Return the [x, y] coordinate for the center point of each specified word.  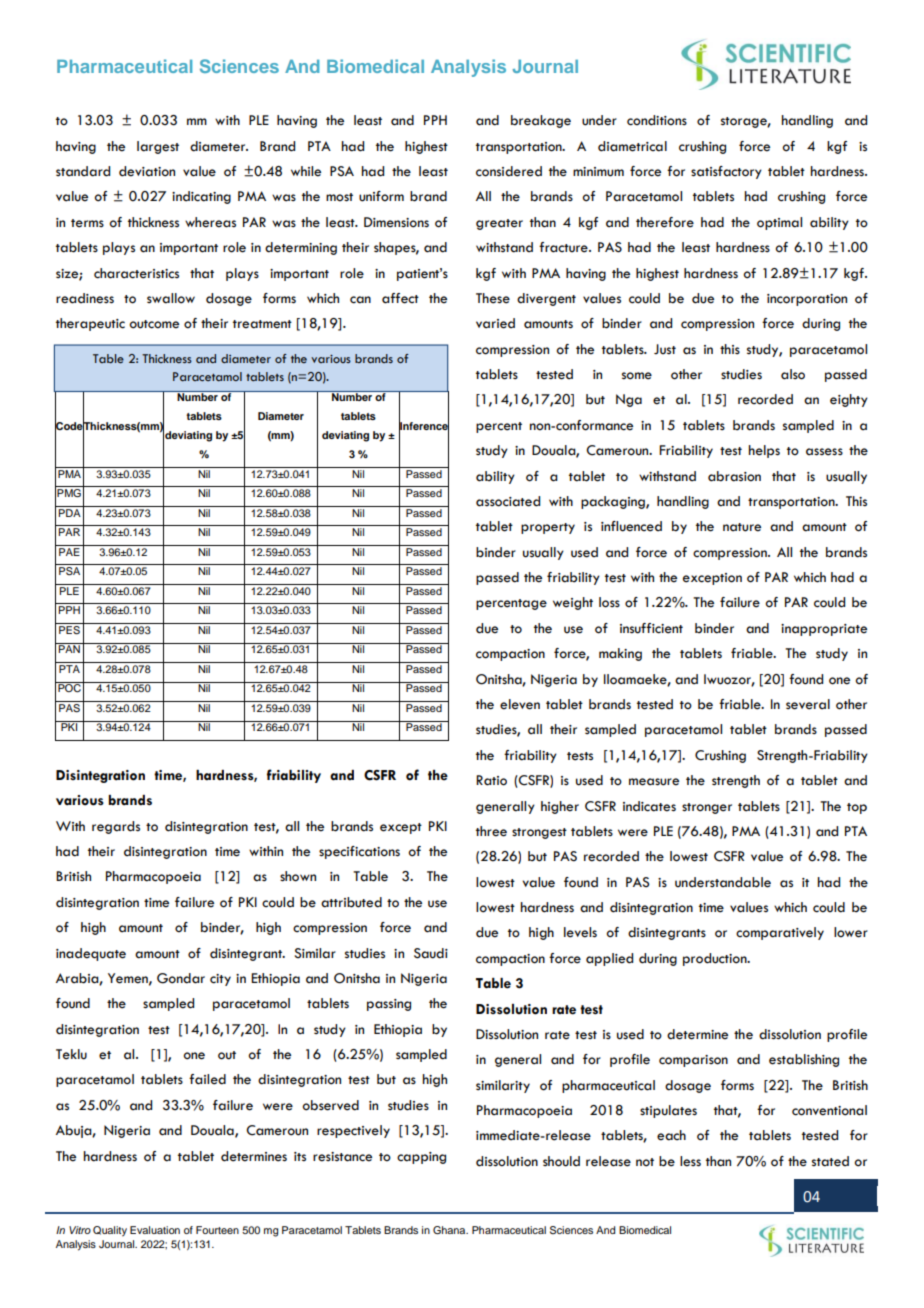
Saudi [431, 953]
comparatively [780, 933]
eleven [520, 704]
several [808, 704]
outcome [154, 324]
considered [509, 171]
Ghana [450, 1230]
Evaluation [155, 1230]
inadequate [91, 954]
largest [158, 147]
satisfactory [726, 172]
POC [69, 687]
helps [764, 451]
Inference [424, 425]
